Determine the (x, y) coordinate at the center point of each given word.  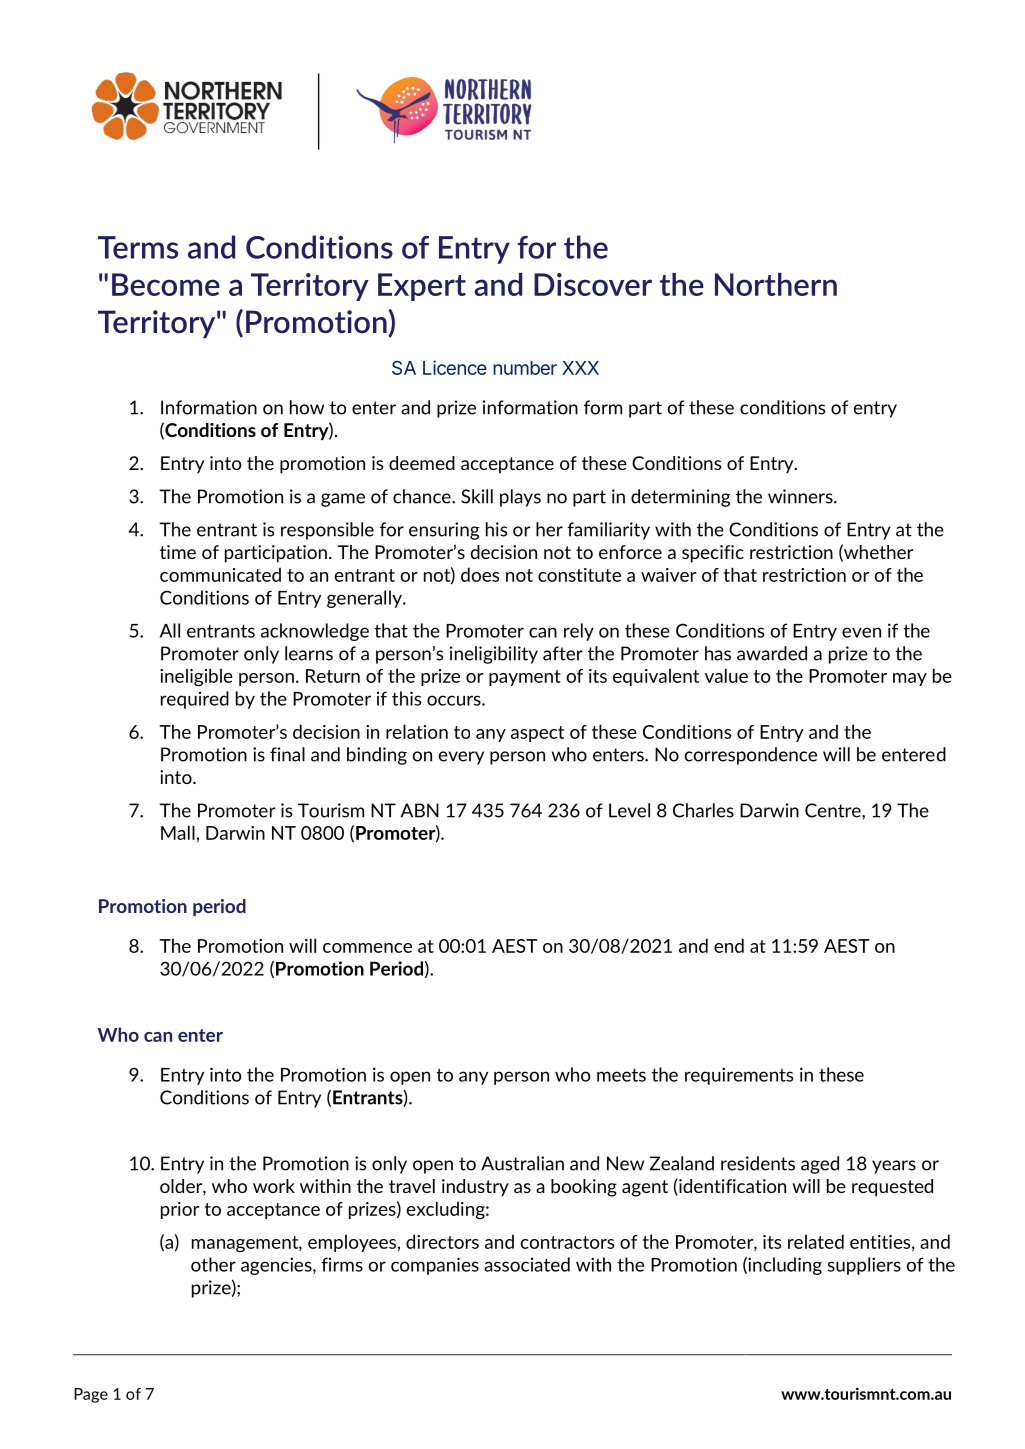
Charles (703, 810)
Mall (178, 832)
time (178, 552)
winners (801, 496)
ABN (420, 810)
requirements (739, 1076)
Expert (422, 287)
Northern (776, 284)
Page (91, 1395)
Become (166, 284)
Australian (522, 1163)
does (480, 574)
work (274, 1186)
